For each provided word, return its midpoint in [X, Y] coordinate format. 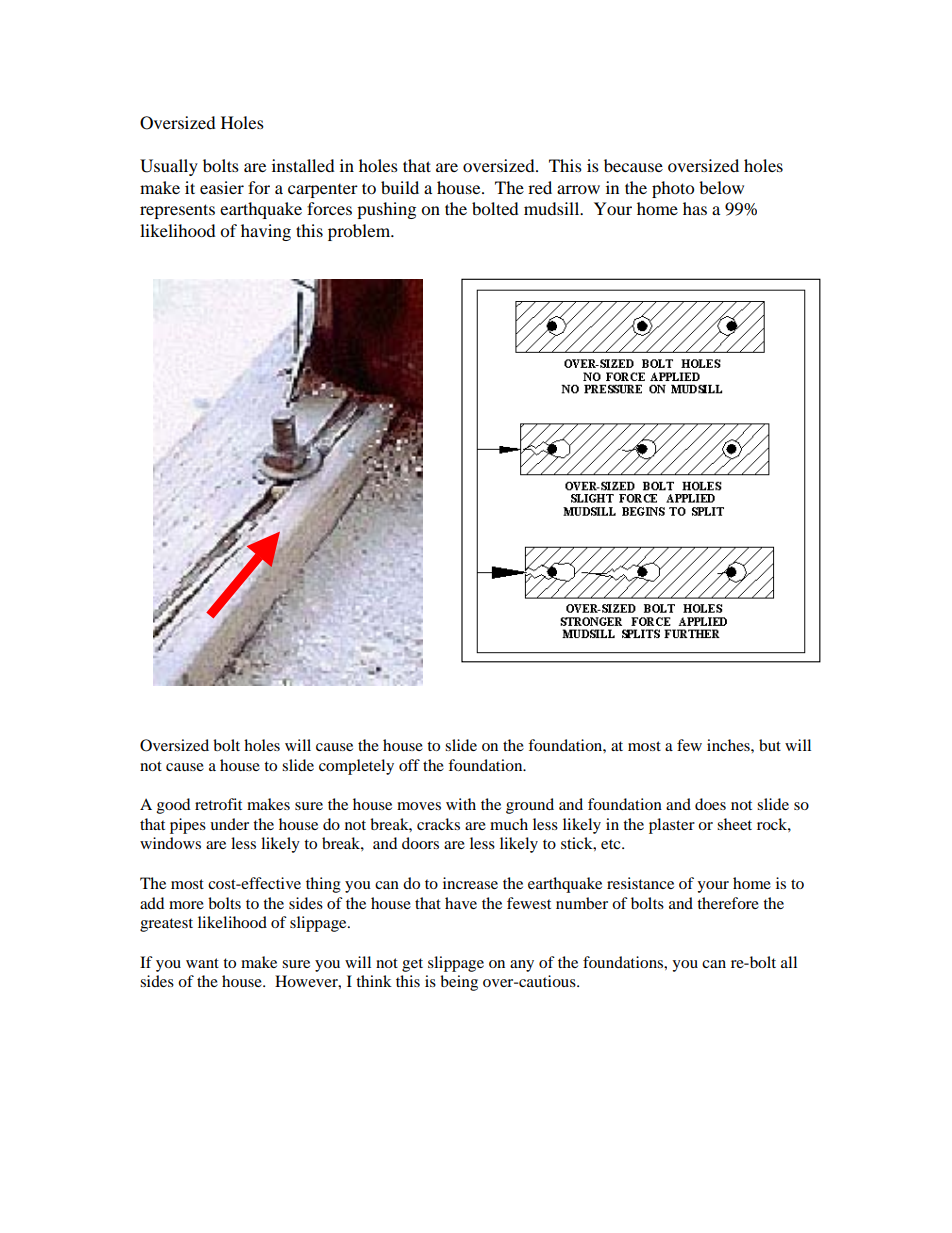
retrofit [218, 804]
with [461, 804]
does [710, 804]
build [400, 187]
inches [729, 745]
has [695, 208]
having [266, 232]
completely [356, 767]
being [459, 983]
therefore [728, 903]
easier [222, 187]
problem [360, 232]
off [409, 765]
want [202, 963]
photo [673, 189]
